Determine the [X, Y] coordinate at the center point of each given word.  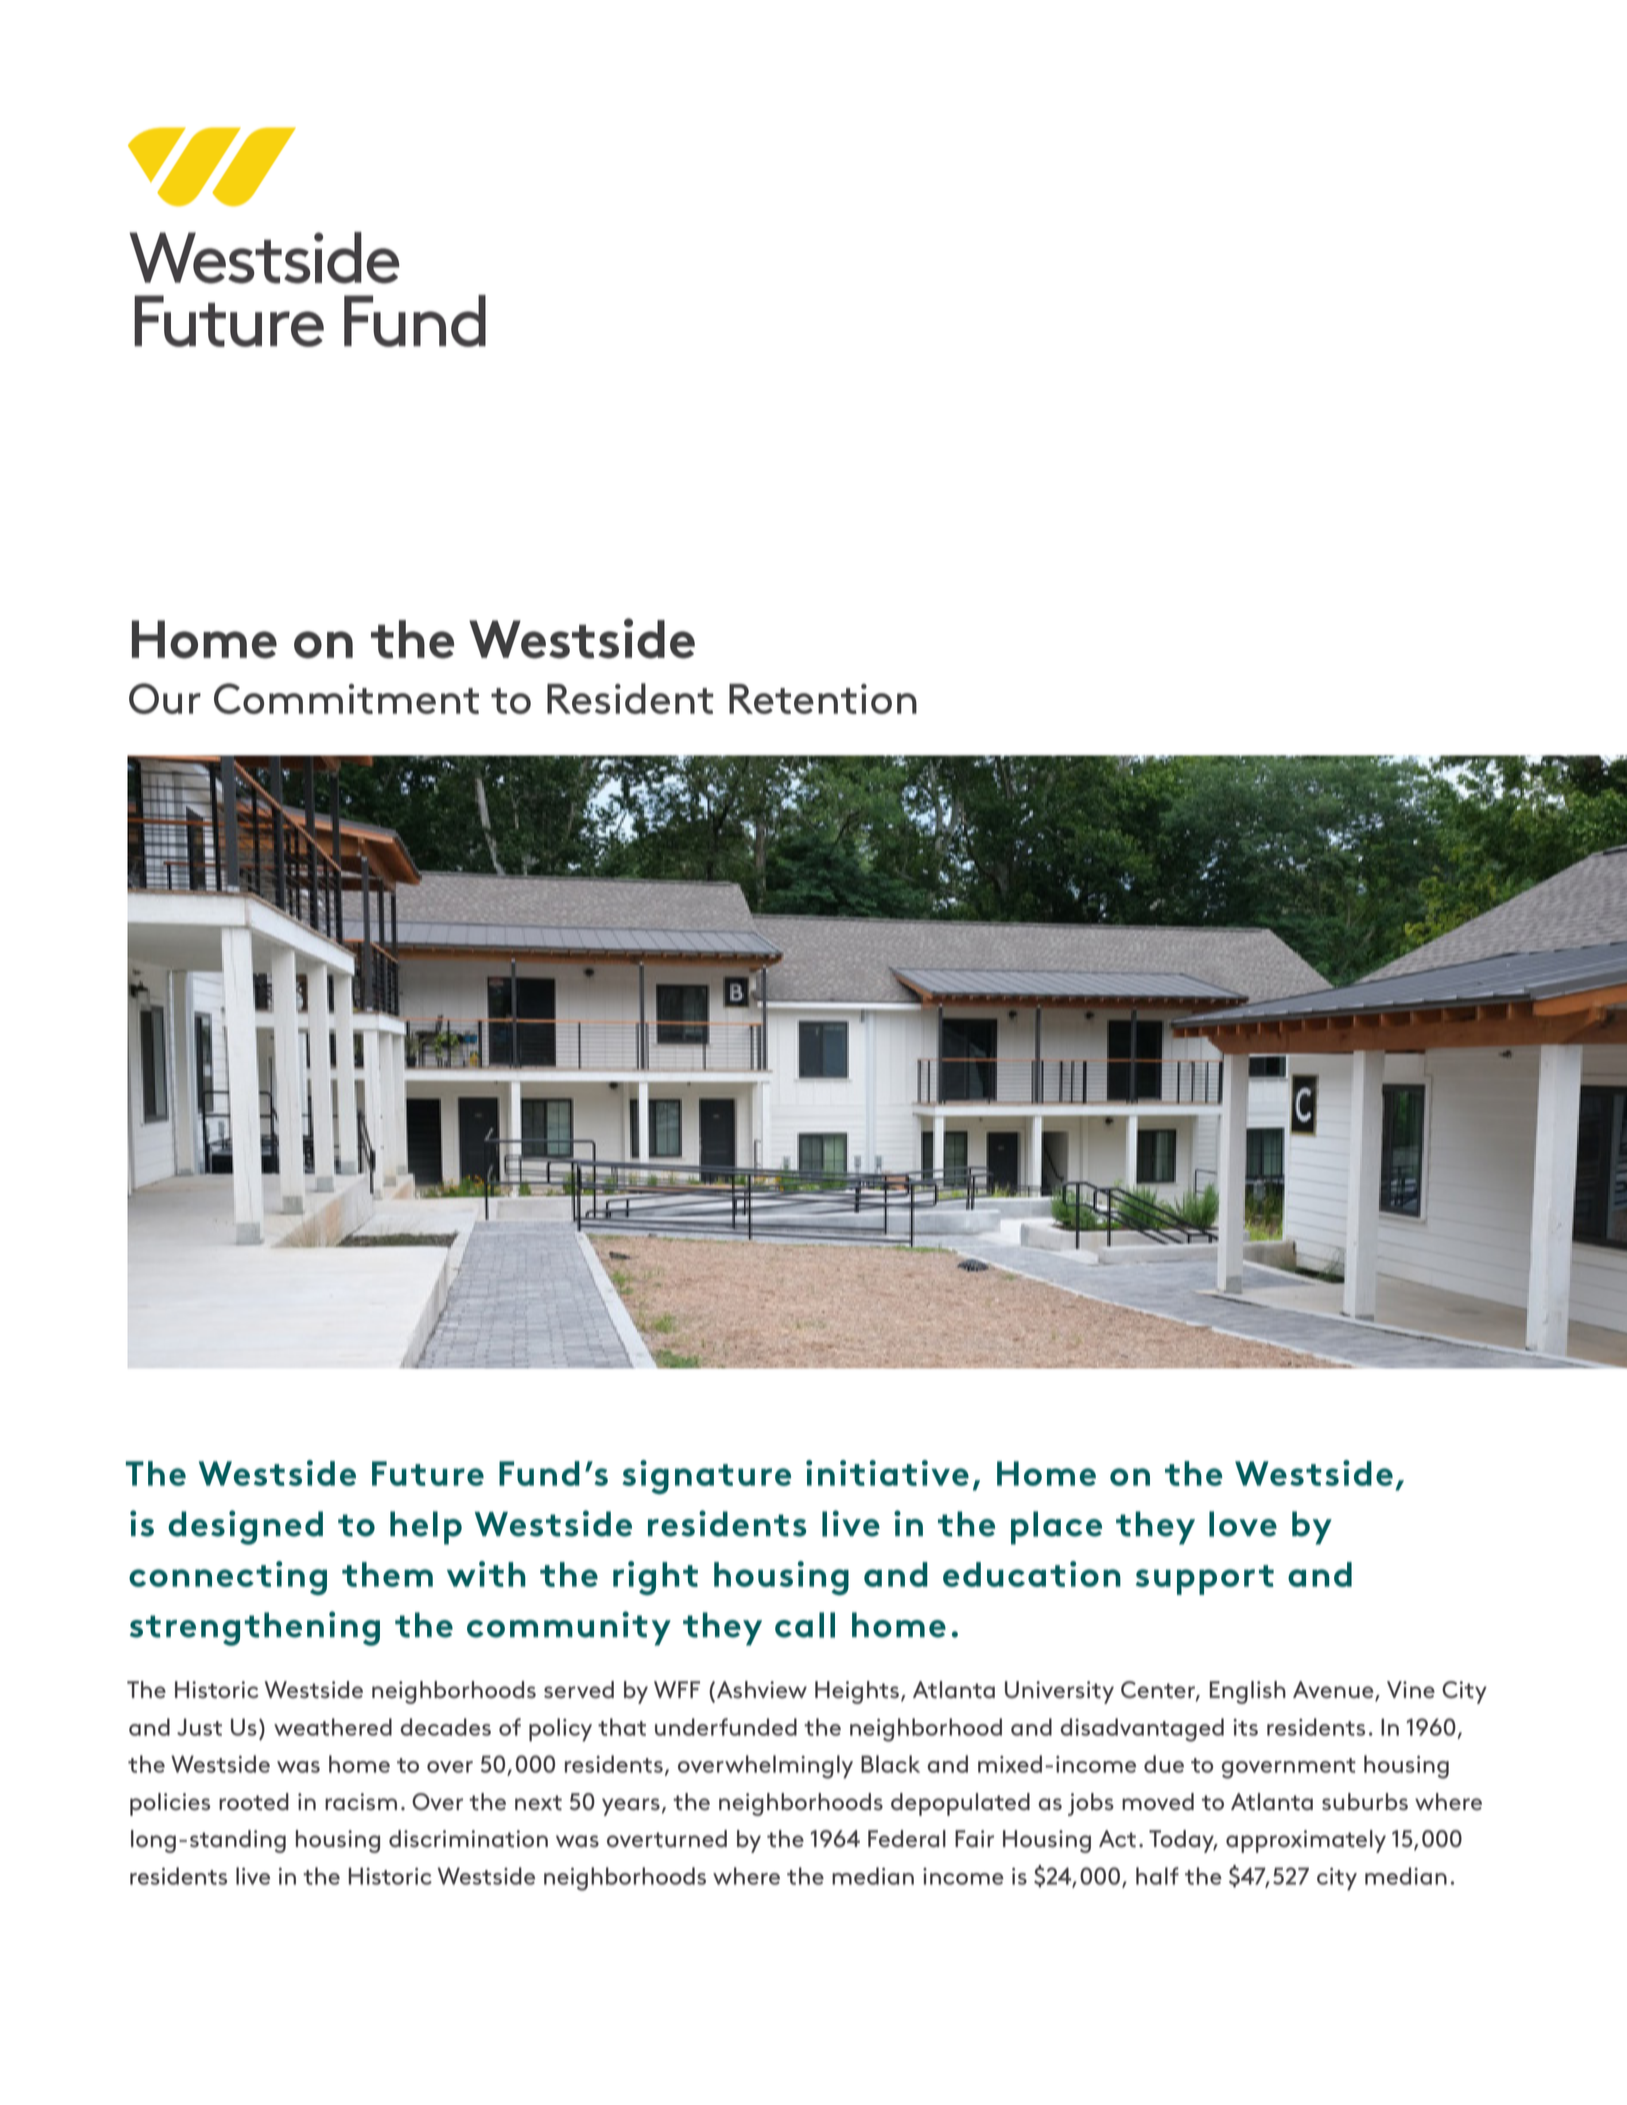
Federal [907, 1839]
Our [165, 698]
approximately [1306, 1841]
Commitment [346, 698]
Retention [823, 699]
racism [361, 1802]
